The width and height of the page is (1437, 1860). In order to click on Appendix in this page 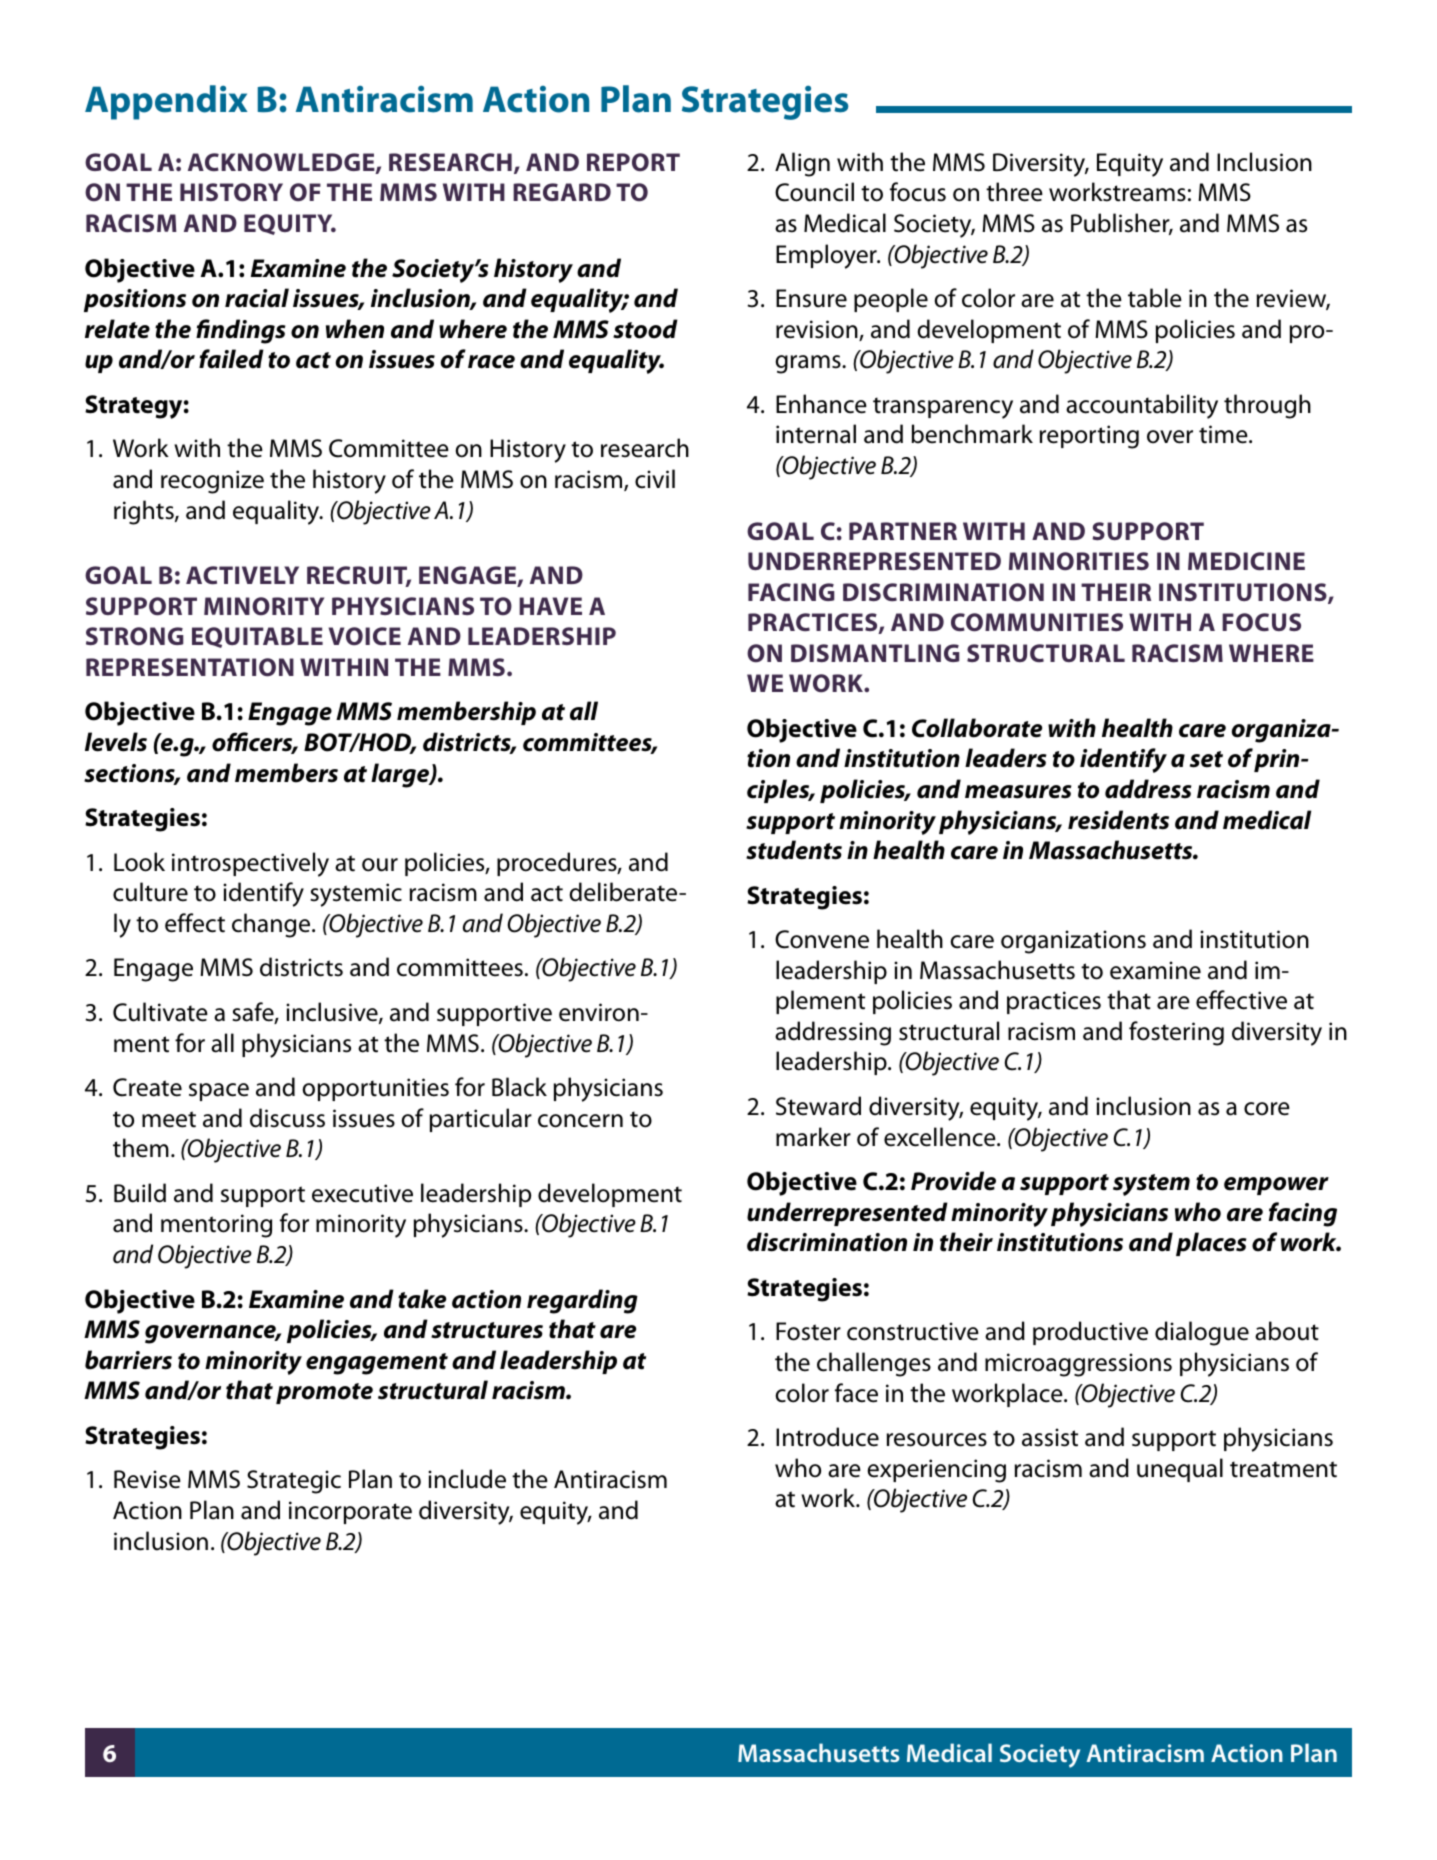, I will do `click(166, 102)`.
